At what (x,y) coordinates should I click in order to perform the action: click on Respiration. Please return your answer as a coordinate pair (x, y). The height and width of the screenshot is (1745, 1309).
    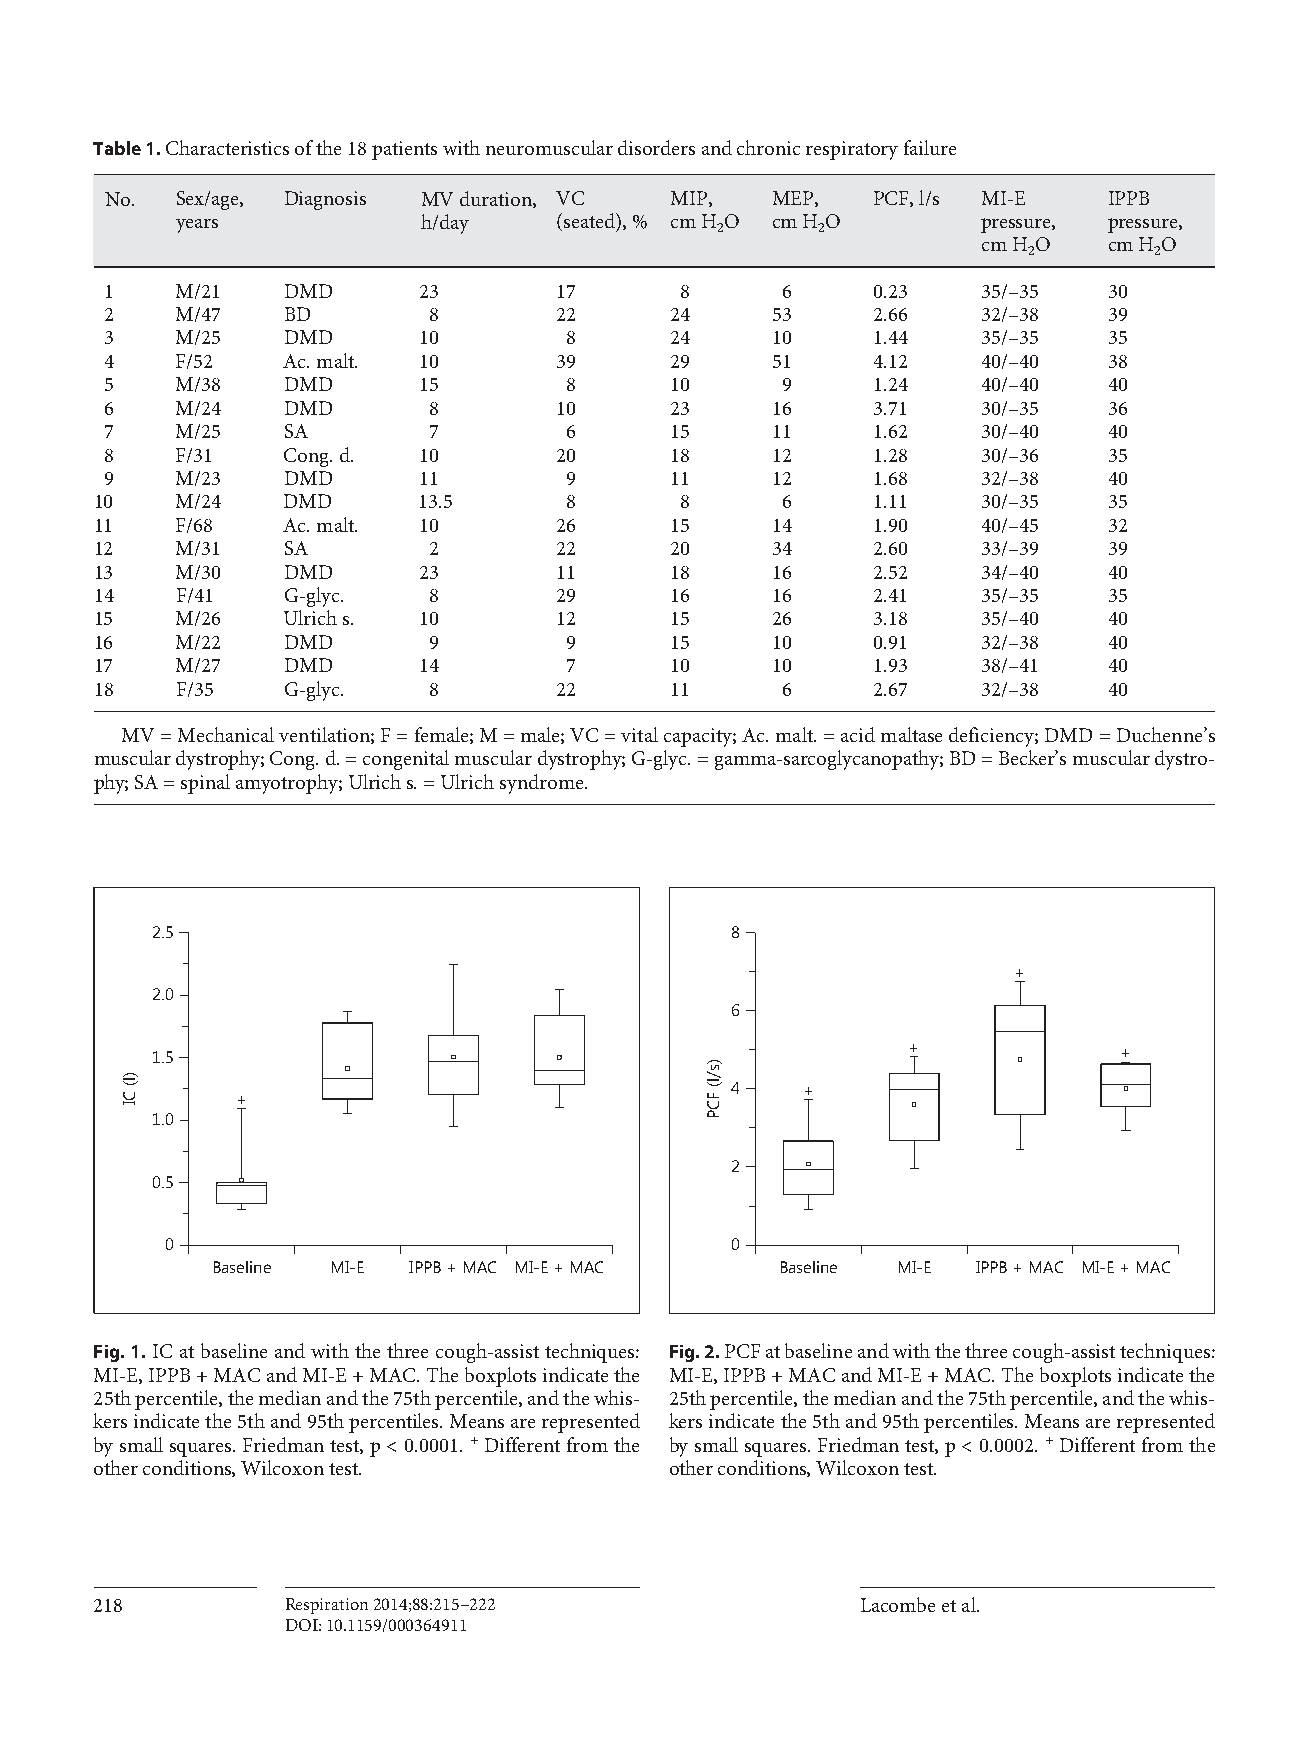
    Looking at the image, I should click on (327, 1606).
